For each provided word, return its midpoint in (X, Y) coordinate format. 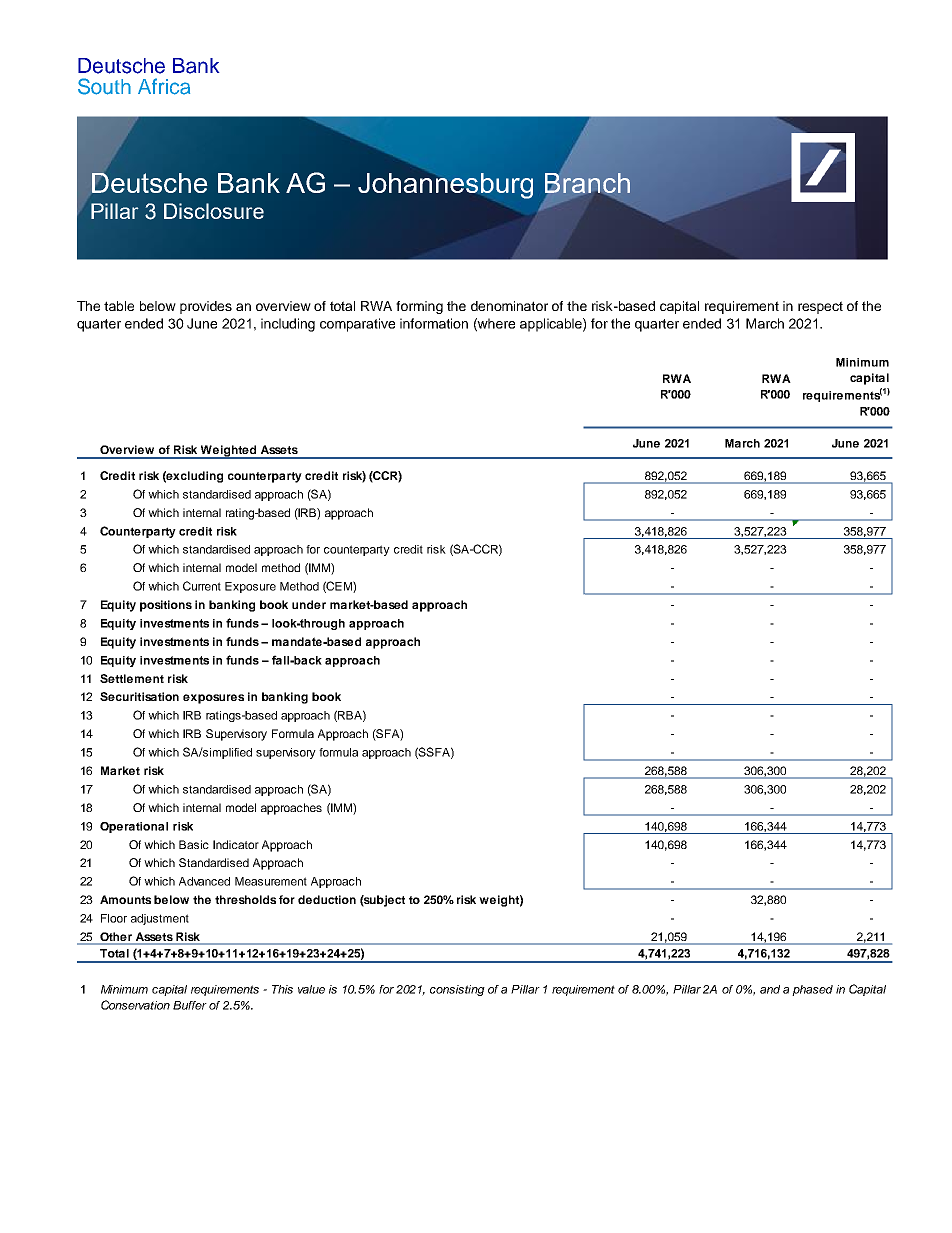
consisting (457, 990)
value (311, 989)
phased (812, 990)
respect (820, 307)
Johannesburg (445, 184)
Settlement (132, 678)
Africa (164, 86)
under (309, 604)
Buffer (190, 1005)
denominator (509, 306)
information (434, 323)
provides (206, 307)
